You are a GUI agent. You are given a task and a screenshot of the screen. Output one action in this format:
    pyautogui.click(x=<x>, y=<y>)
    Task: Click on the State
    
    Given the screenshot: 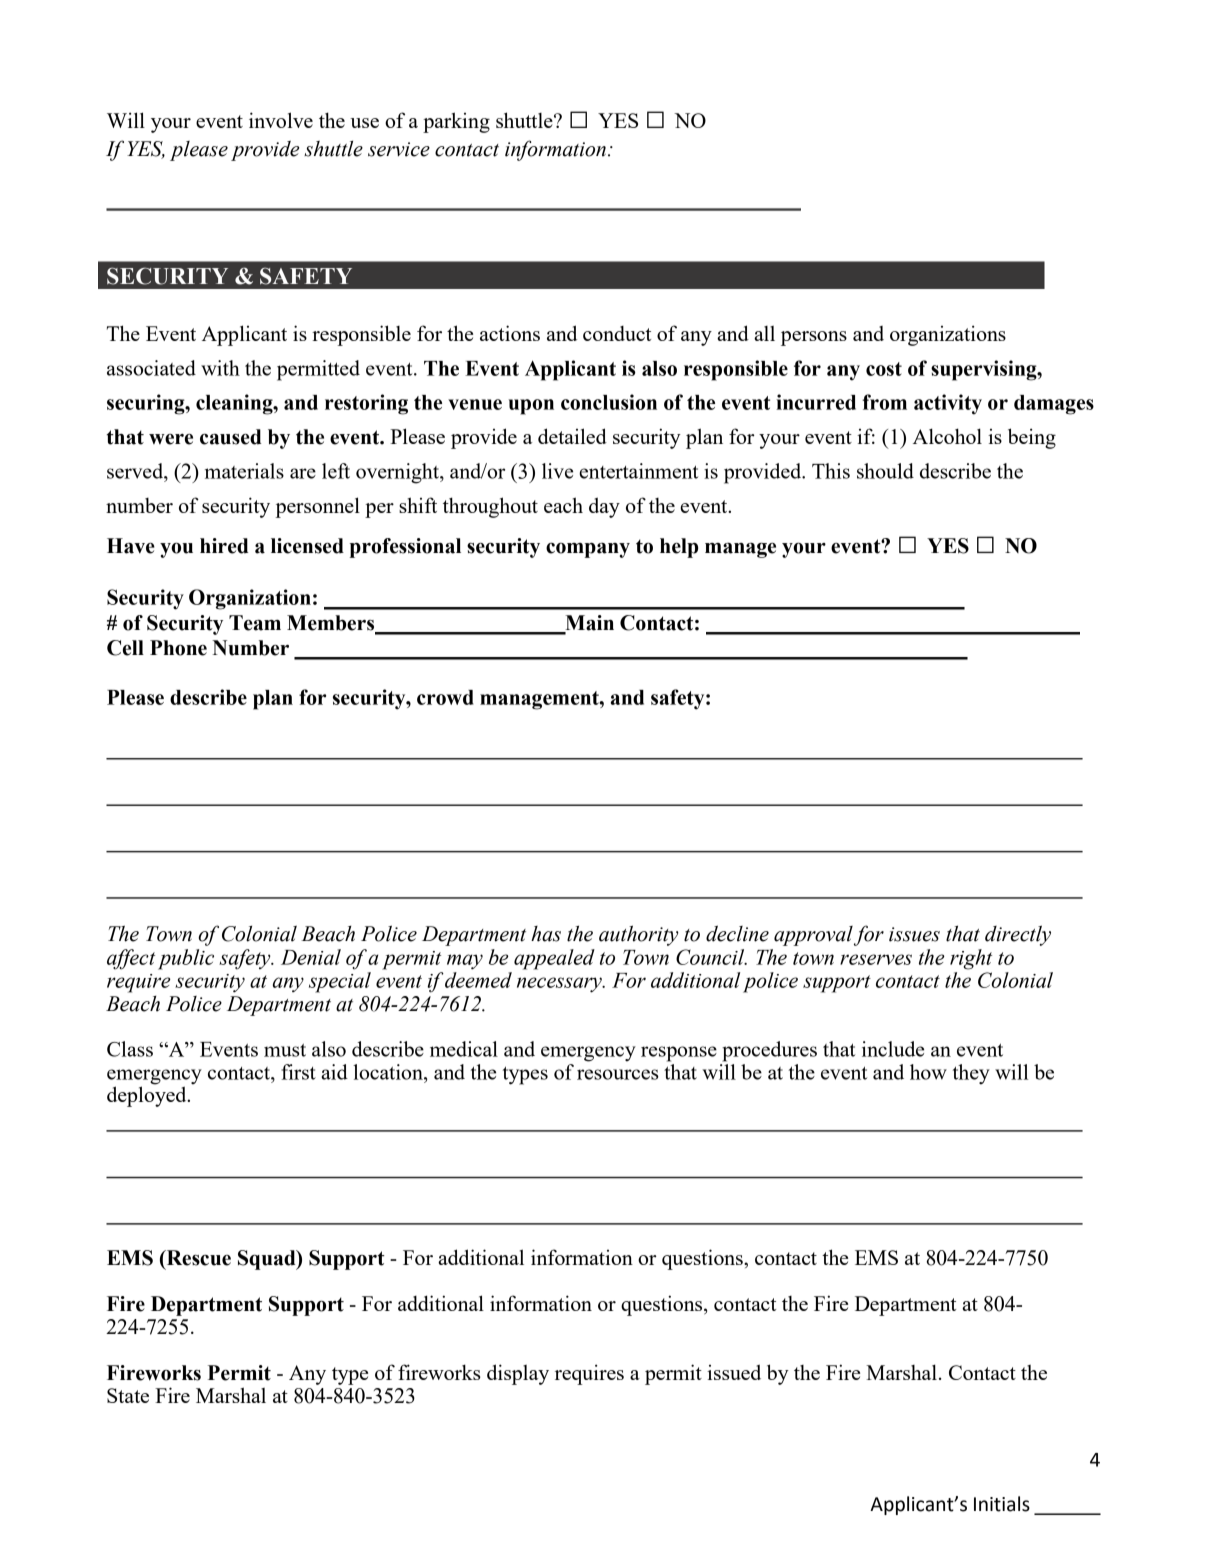 What is the action you would take?
    pyautogui.click(x=128, y=1395)
